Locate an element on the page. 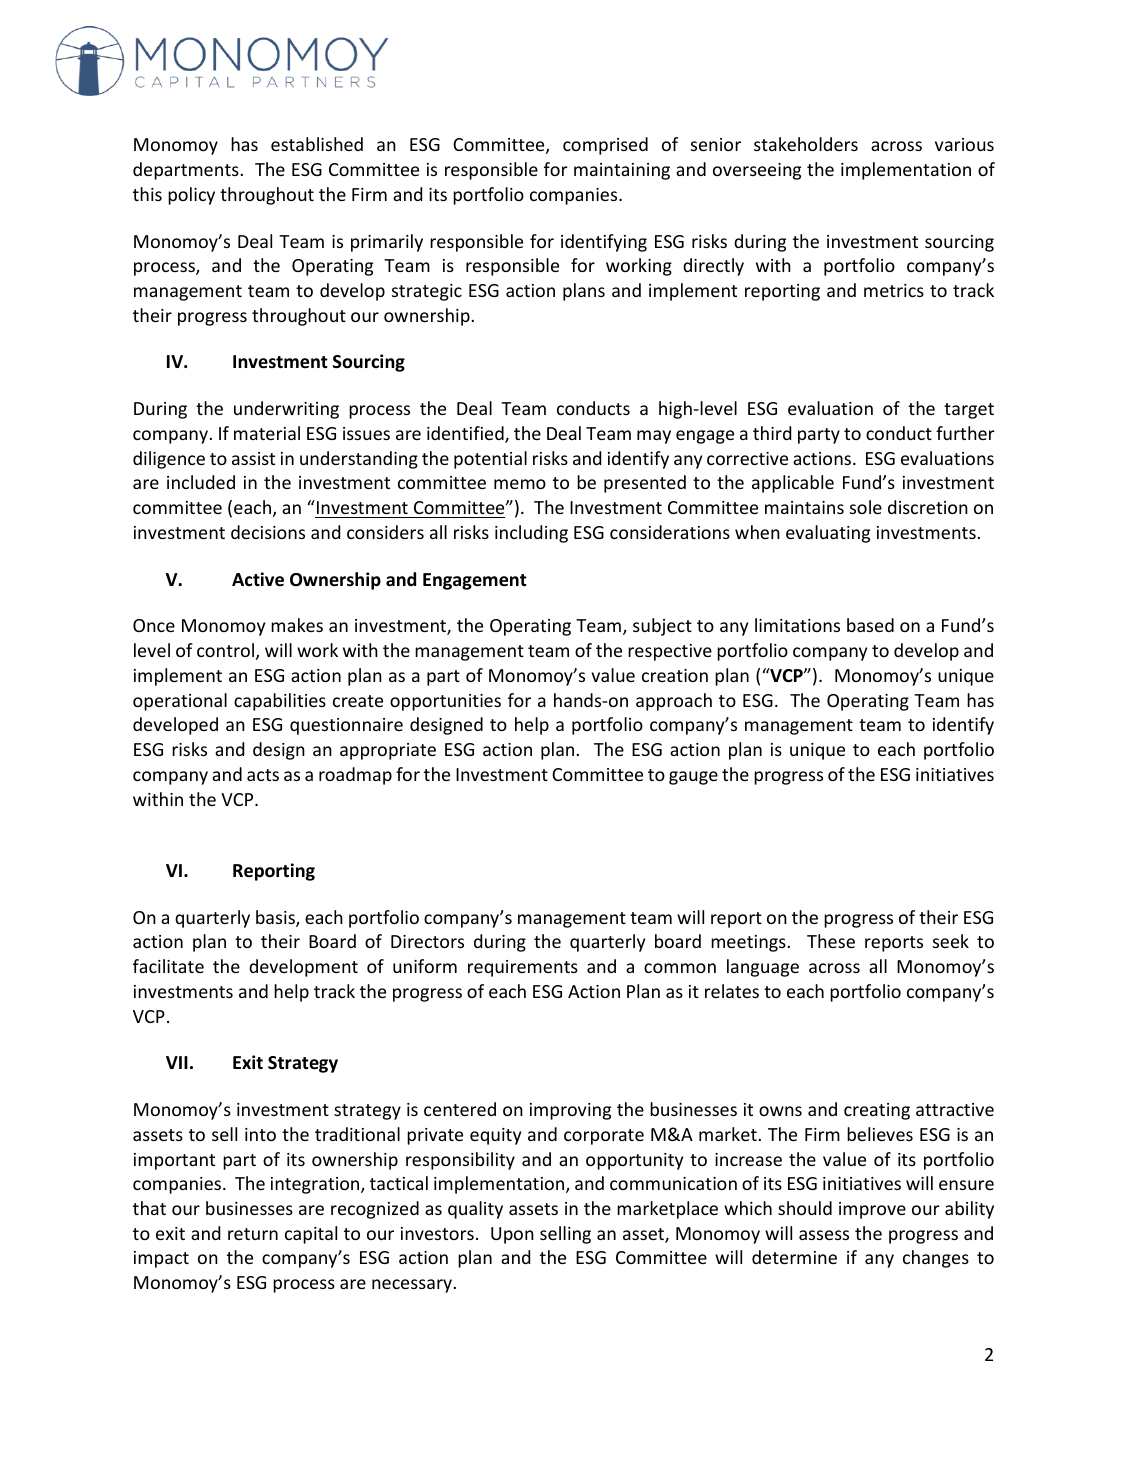 This document has width=1127, height=1458. capabilities is located at coordinates (280, 702).
